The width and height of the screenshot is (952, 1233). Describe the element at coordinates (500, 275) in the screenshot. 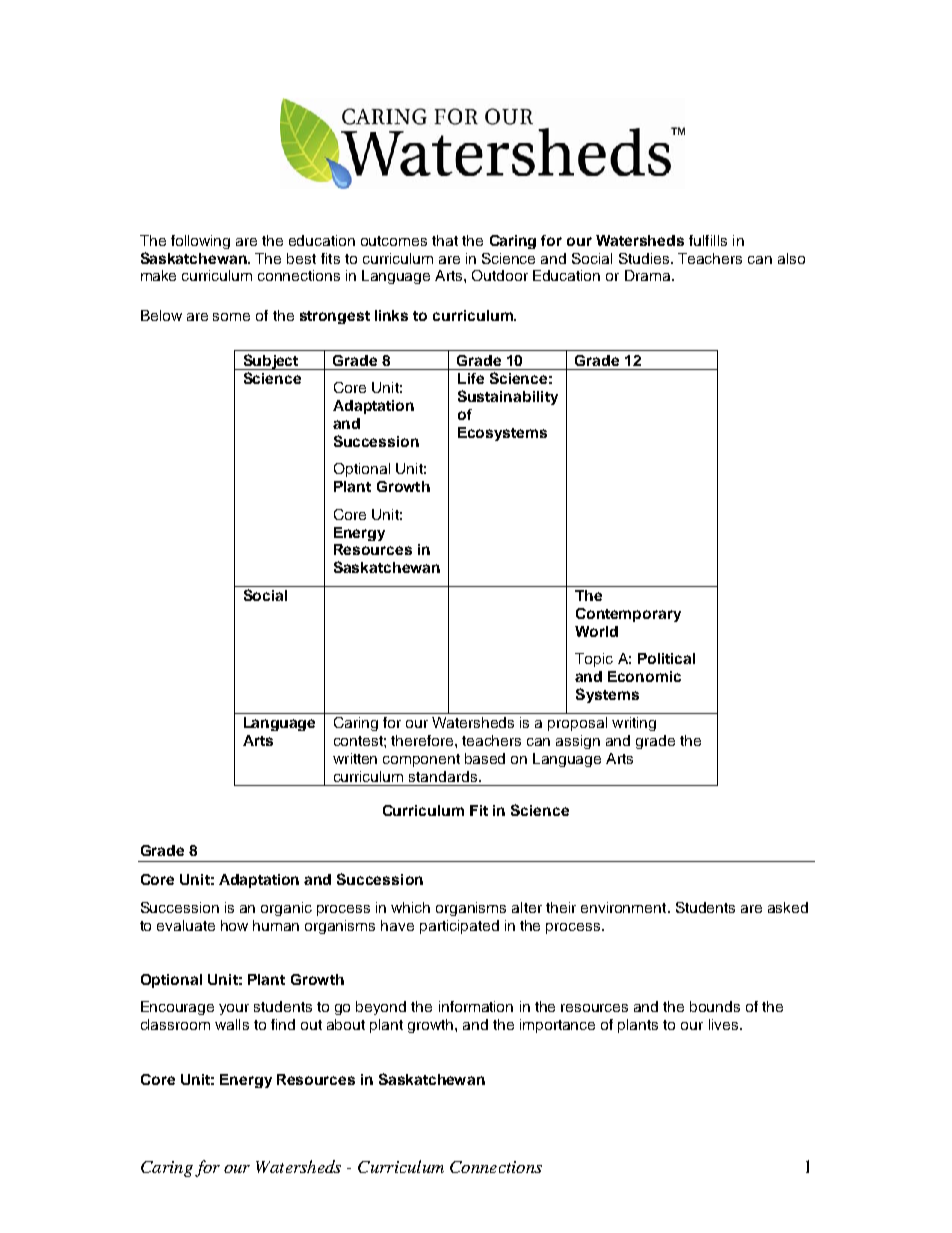

I see `Outdoor` at that location.
